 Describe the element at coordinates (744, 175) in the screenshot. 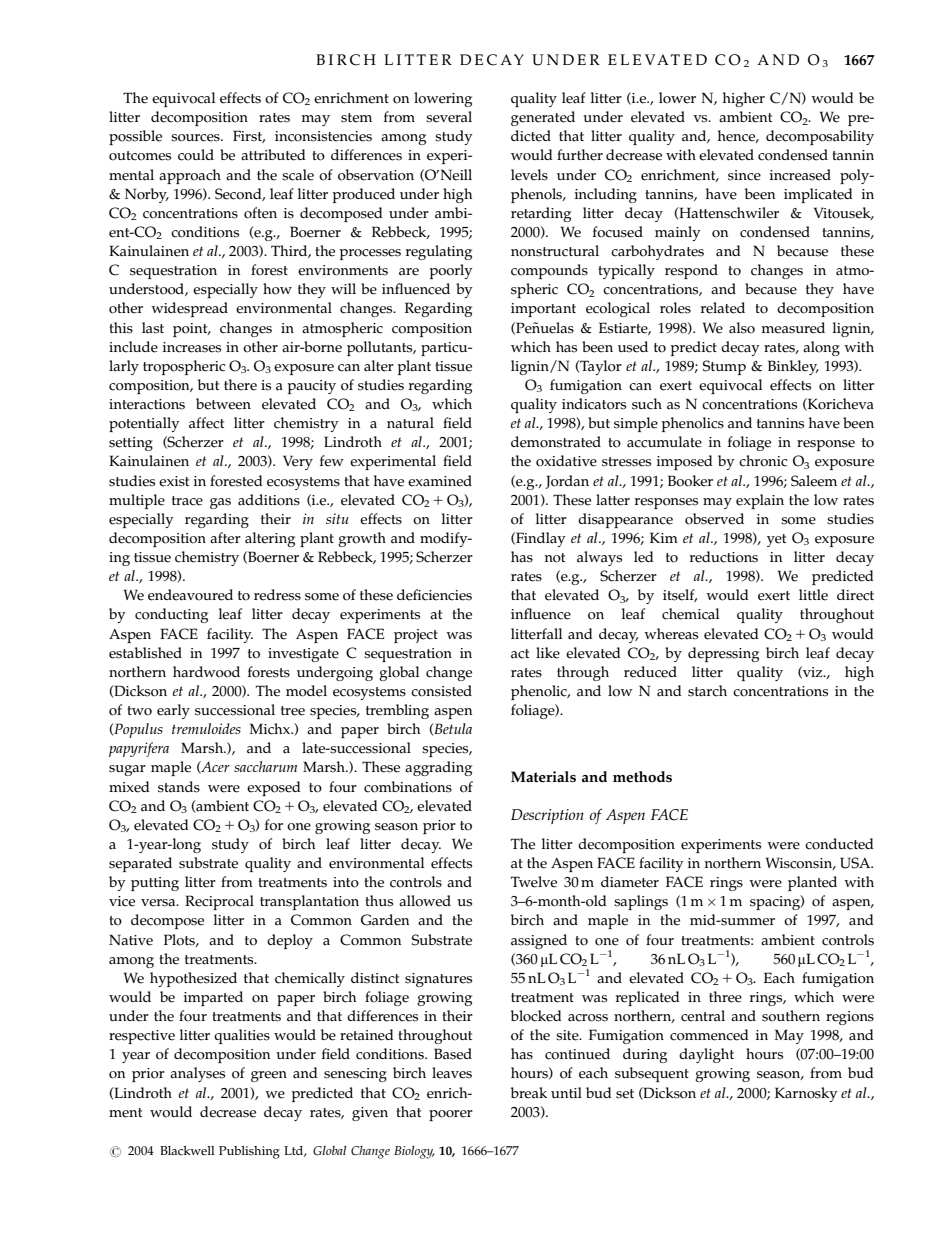

I see `since` at that location.
